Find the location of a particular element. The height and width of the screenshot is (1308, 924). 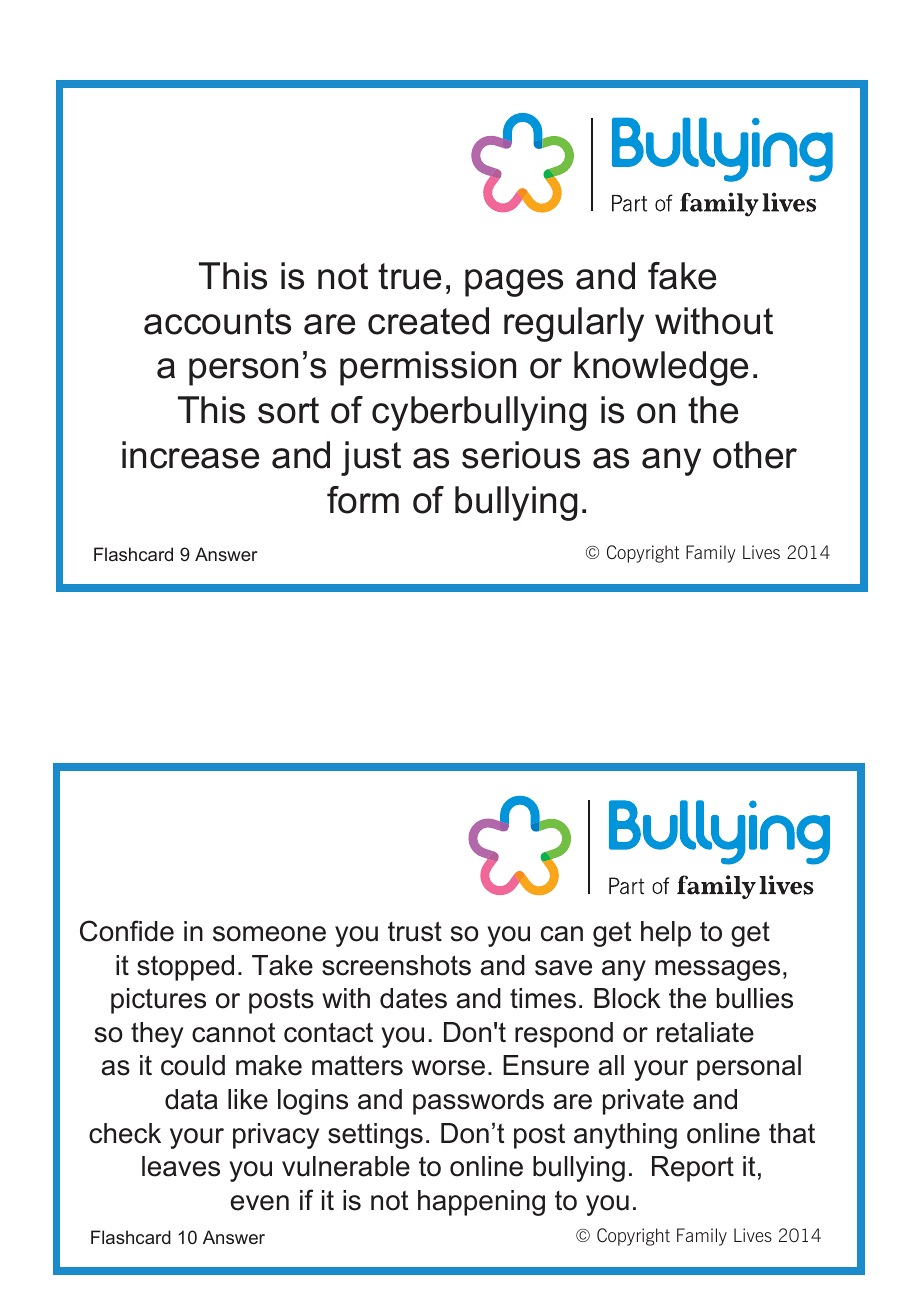

Confide is located at coordinates (127, 931).
